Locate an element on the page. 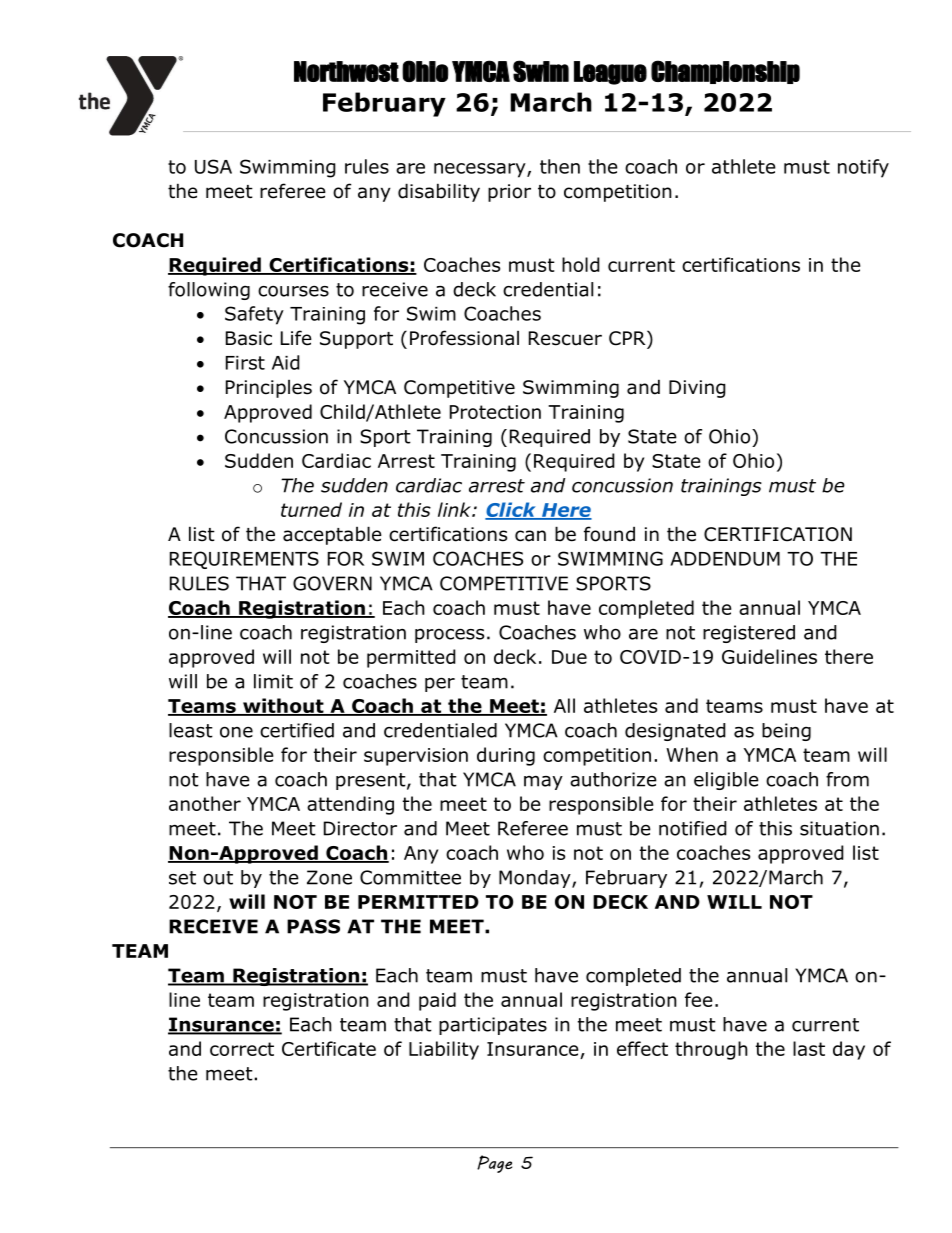 This document has height=1233, width=952. Northwest is located at coordinates (346, 71).
